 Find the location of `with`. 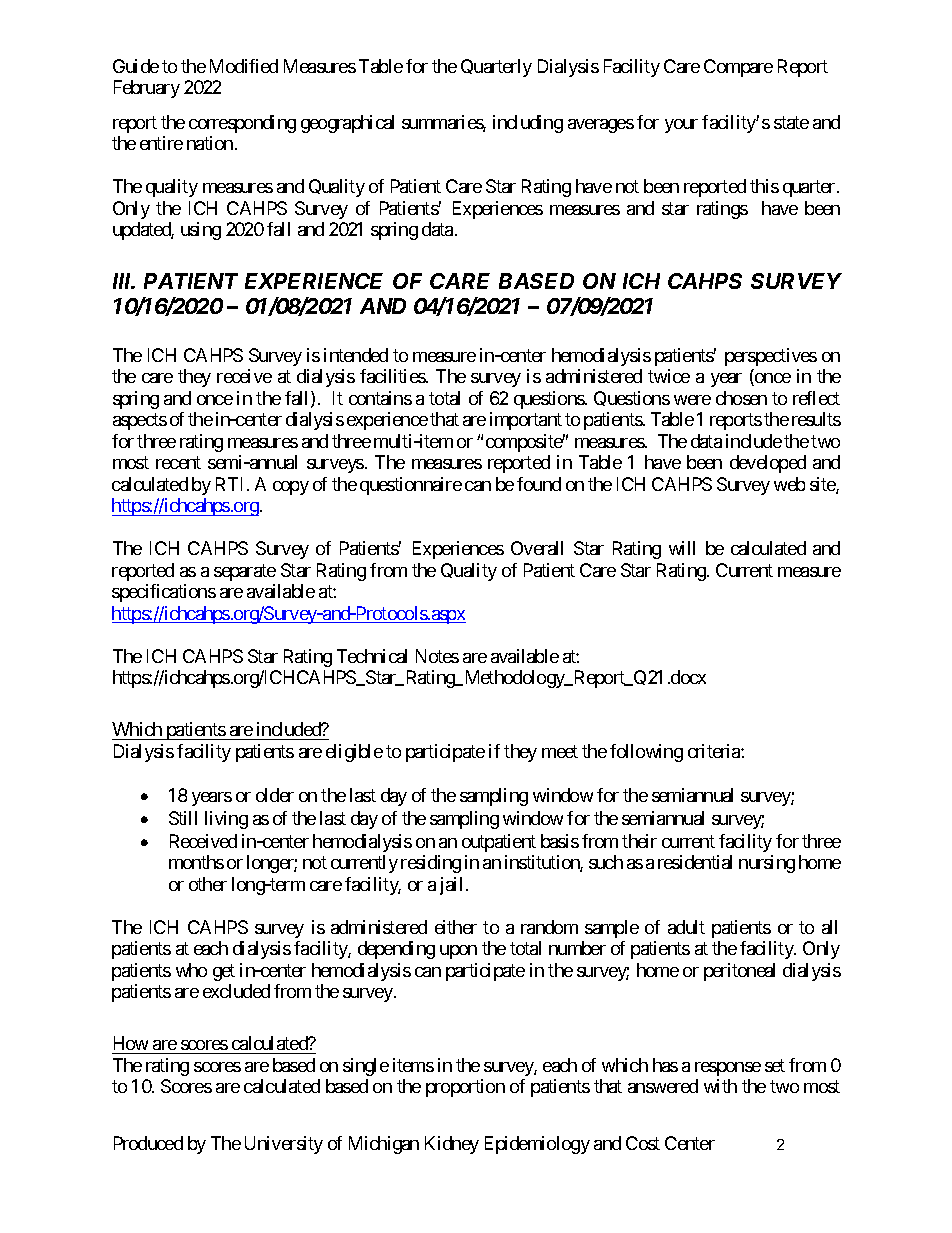

with is located at coordinates (720, 1086).
